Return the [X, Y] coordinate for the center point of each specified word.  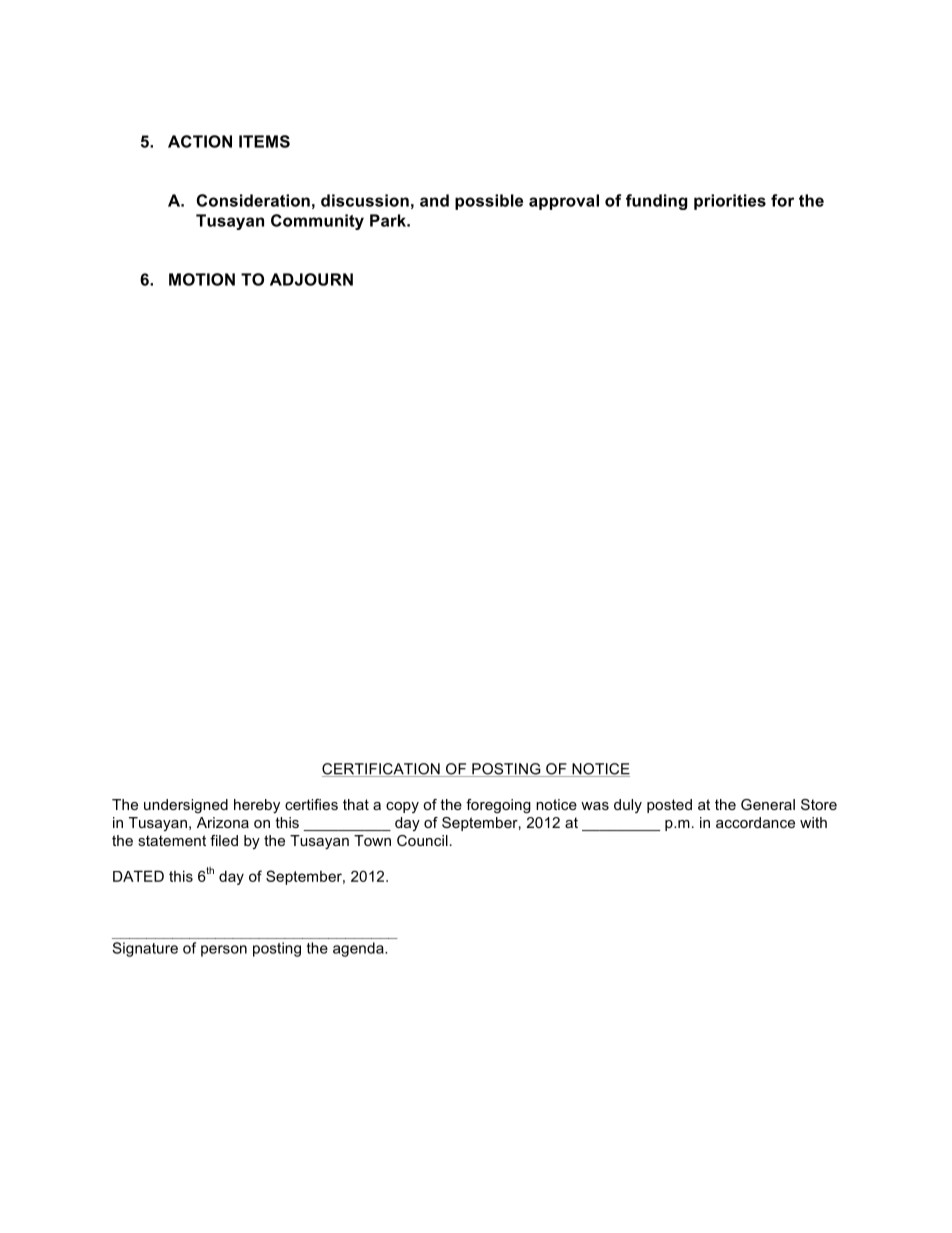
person [224, 951]
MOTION [202, 279]
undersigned [186, 806]
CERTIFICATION [382, 770]
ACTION [200, 141]
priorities [730, 202]
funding [656, 202]
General [768, 804]
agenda [359, 949]
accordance [755, 822]
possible [489, 202]
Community [317, 222]
